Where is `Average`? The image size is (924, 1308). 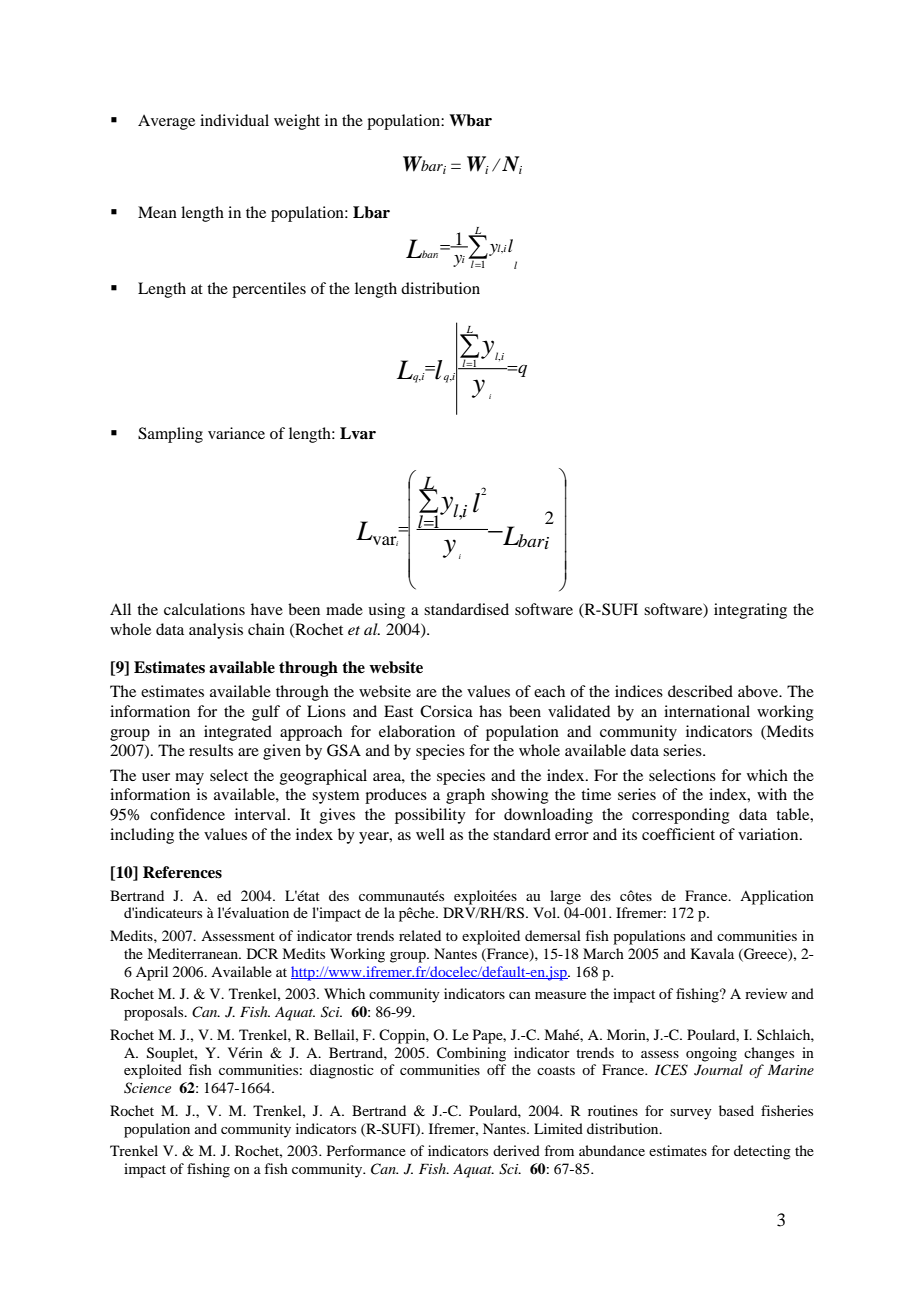
Average is located at coordinates (166, 122).
